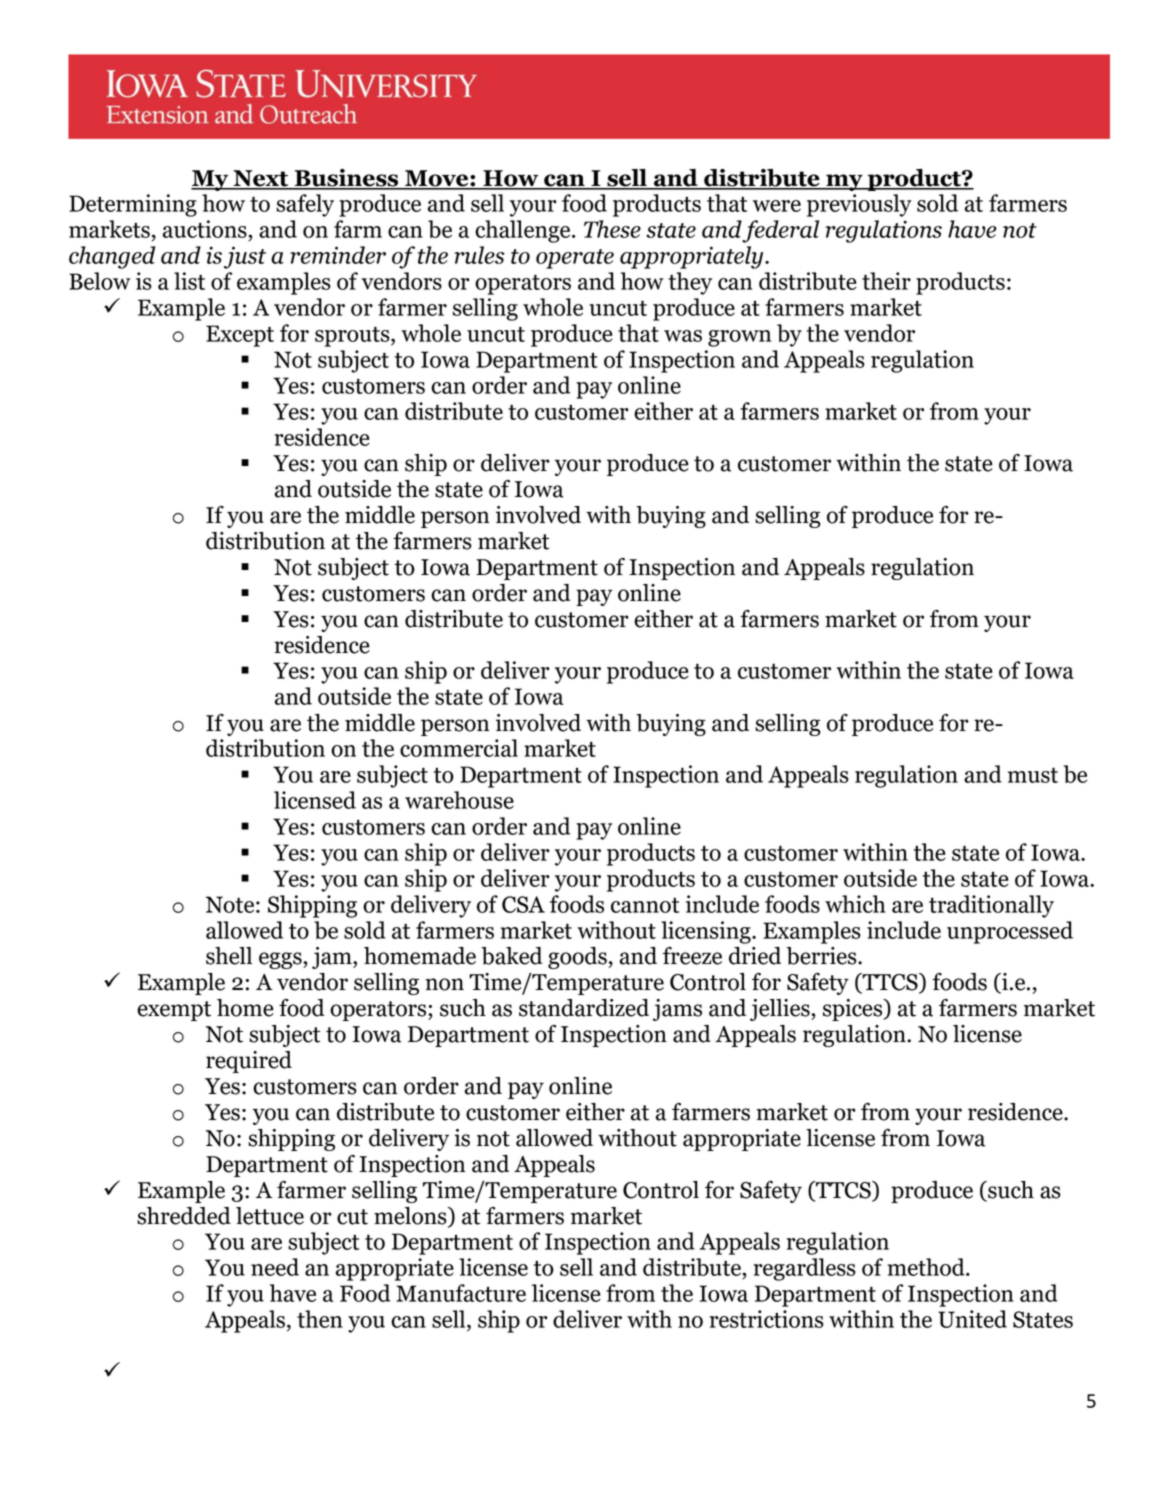 This screenshot has width=1165, height=1507. I want to click on Manufacture, so click(461, 1293).
